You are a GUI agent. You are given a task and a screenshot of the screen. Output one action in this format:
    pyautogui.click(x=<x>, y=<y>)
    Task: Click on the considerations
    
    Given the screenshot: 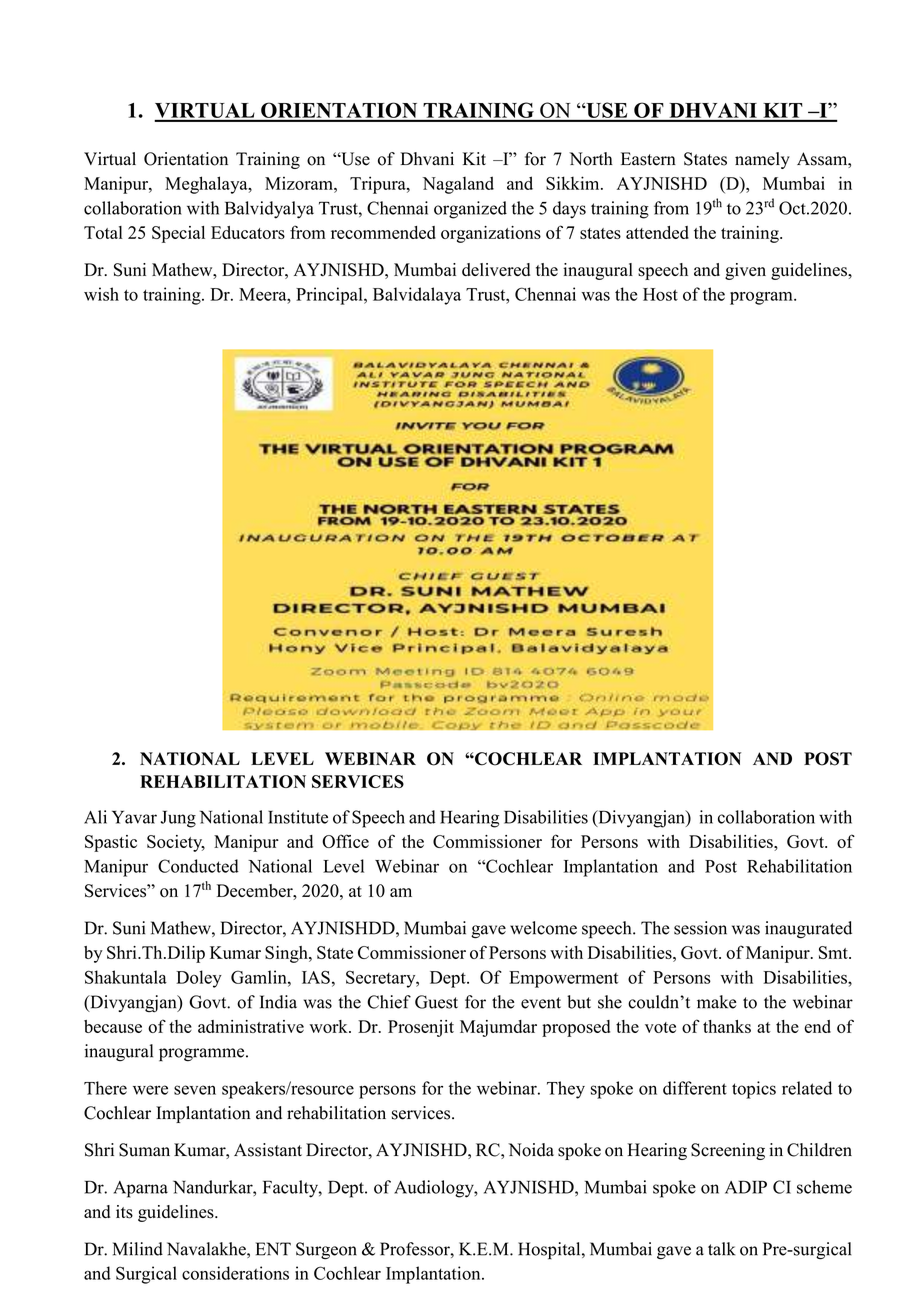 What is the action you would take?
    pyautogui.click(x=235, y=1273)
